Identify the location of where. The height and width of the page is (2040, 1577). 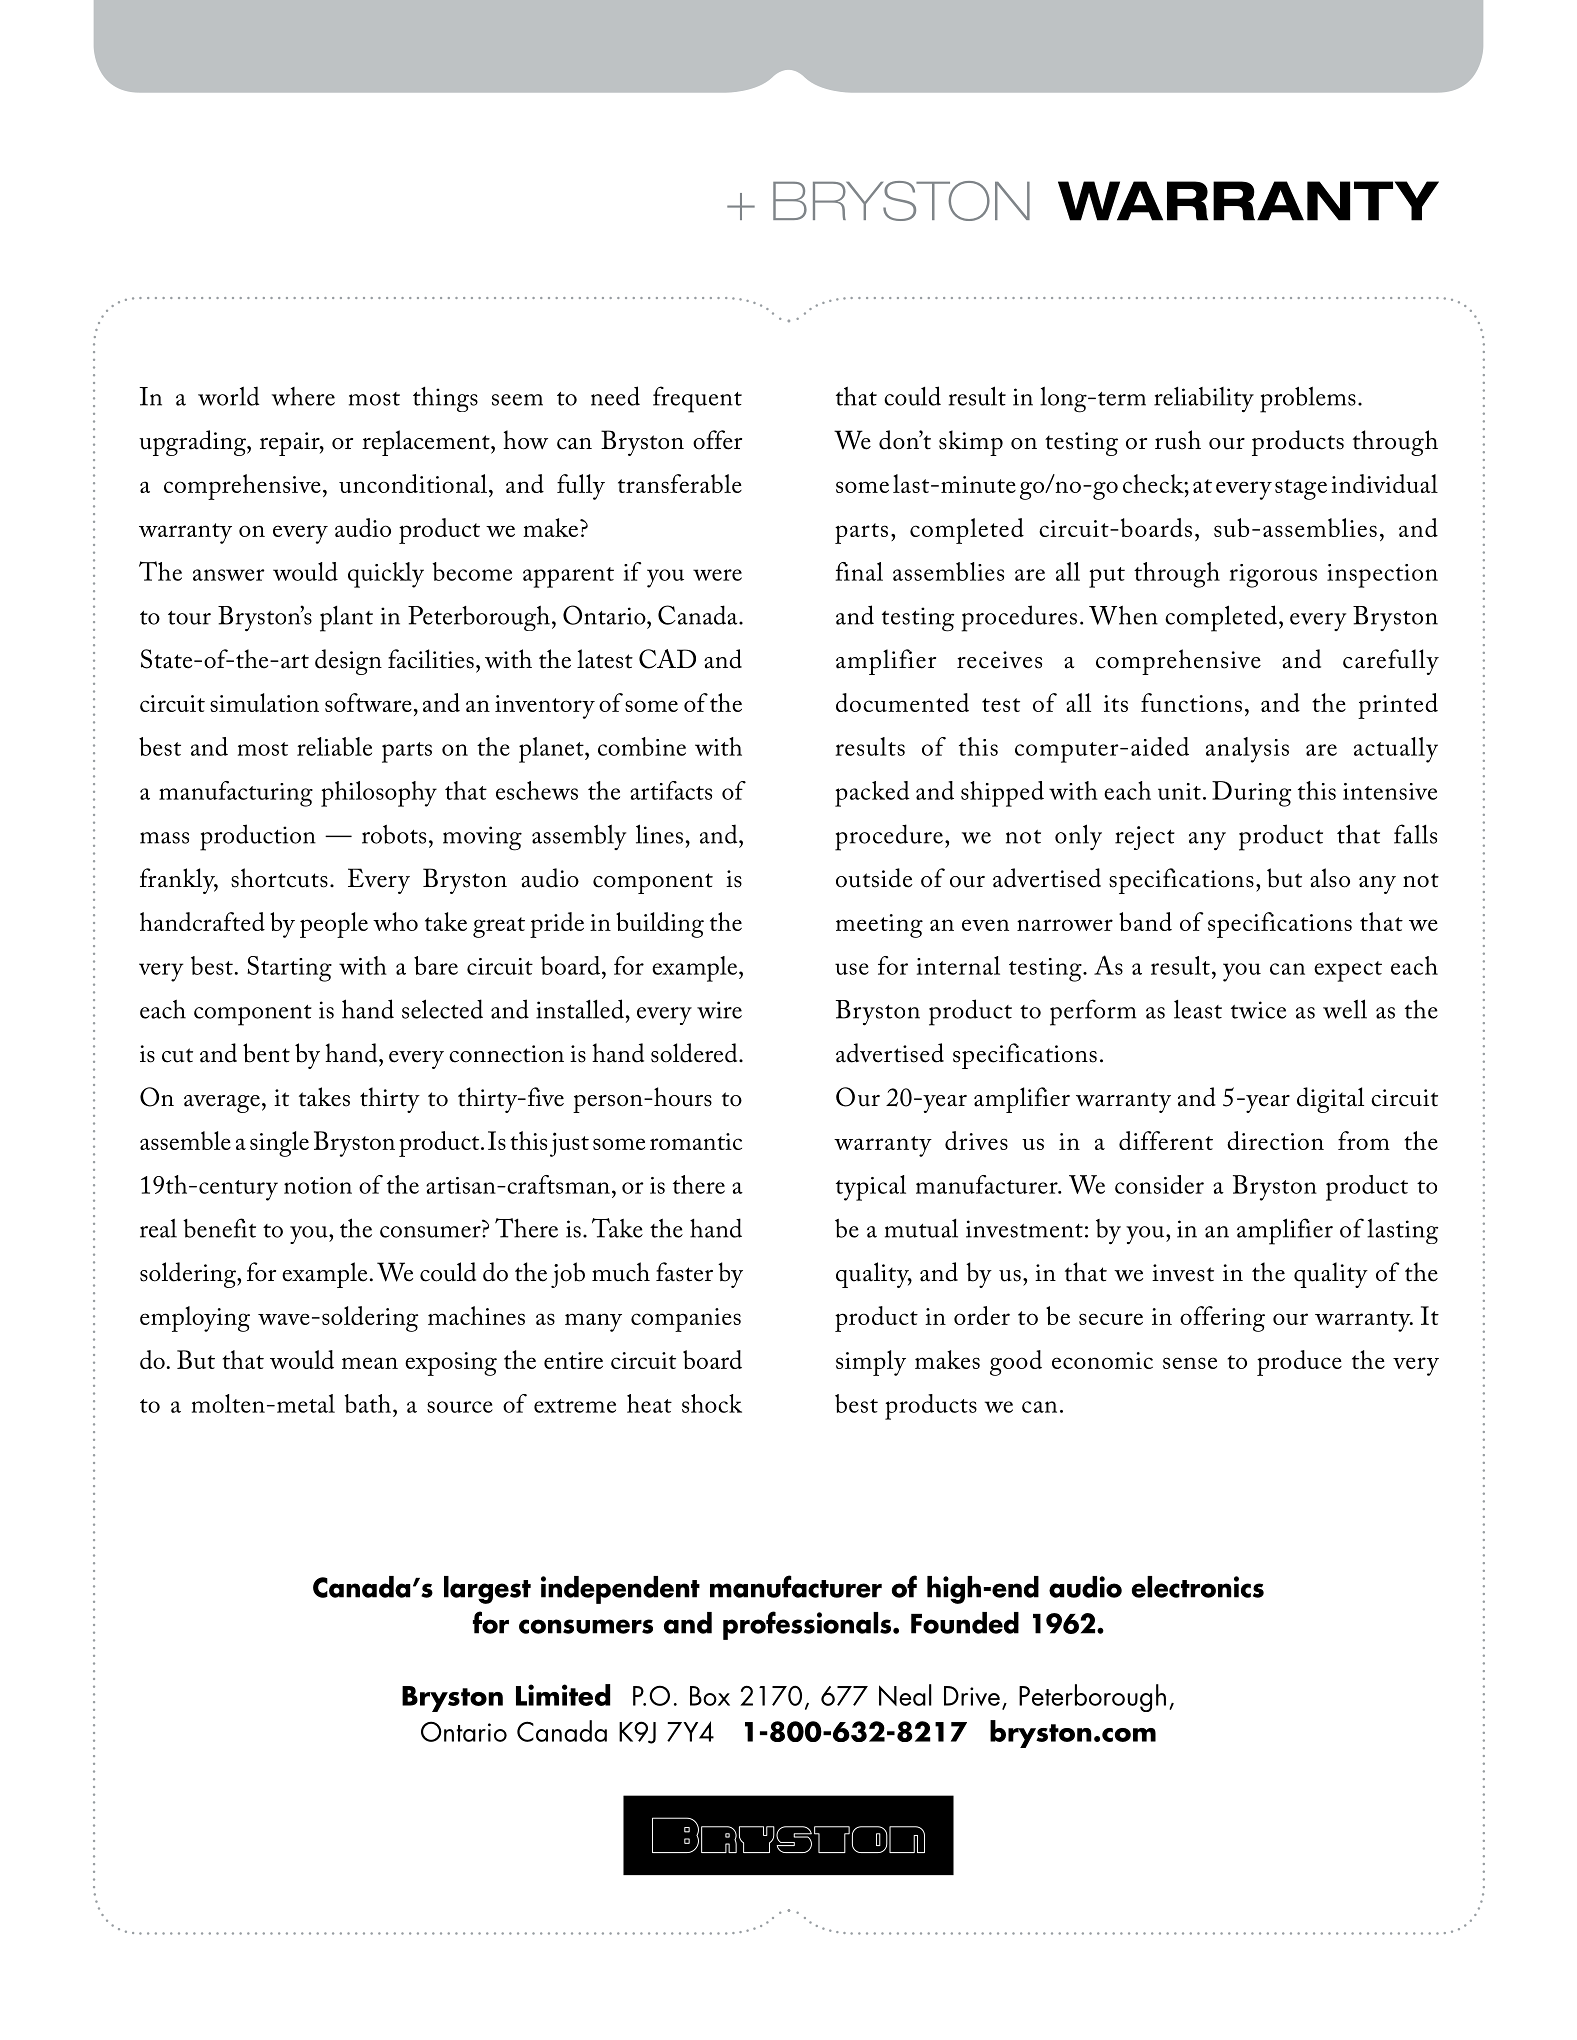
(303, 396).
